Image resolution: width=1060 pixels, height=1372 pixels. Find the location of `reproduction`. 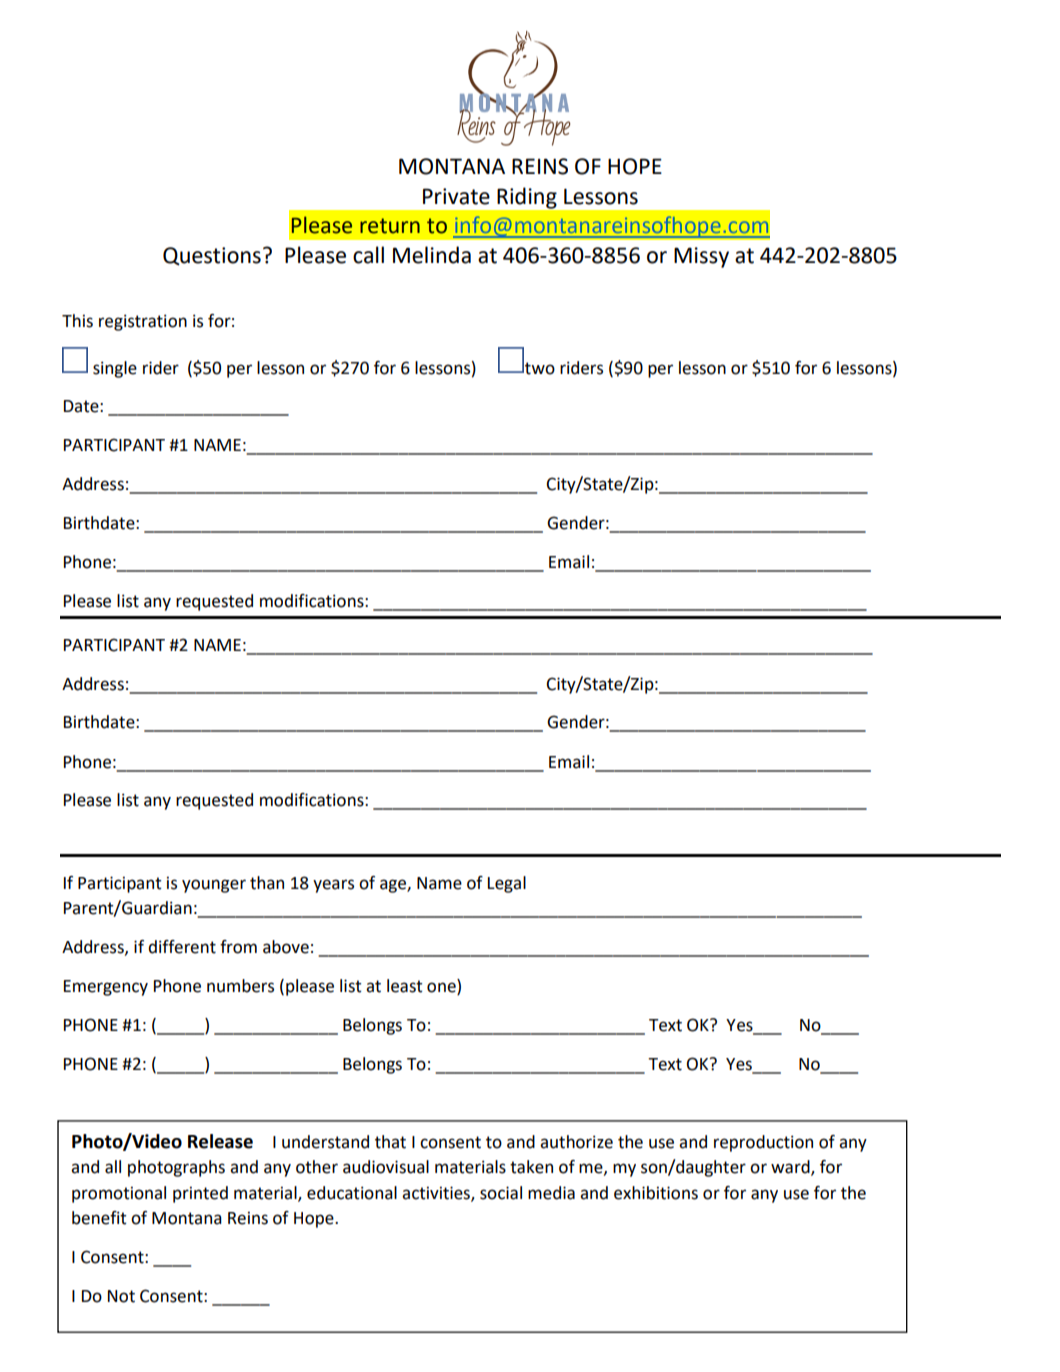

reproduction is located at coordinates (763, 1143).
